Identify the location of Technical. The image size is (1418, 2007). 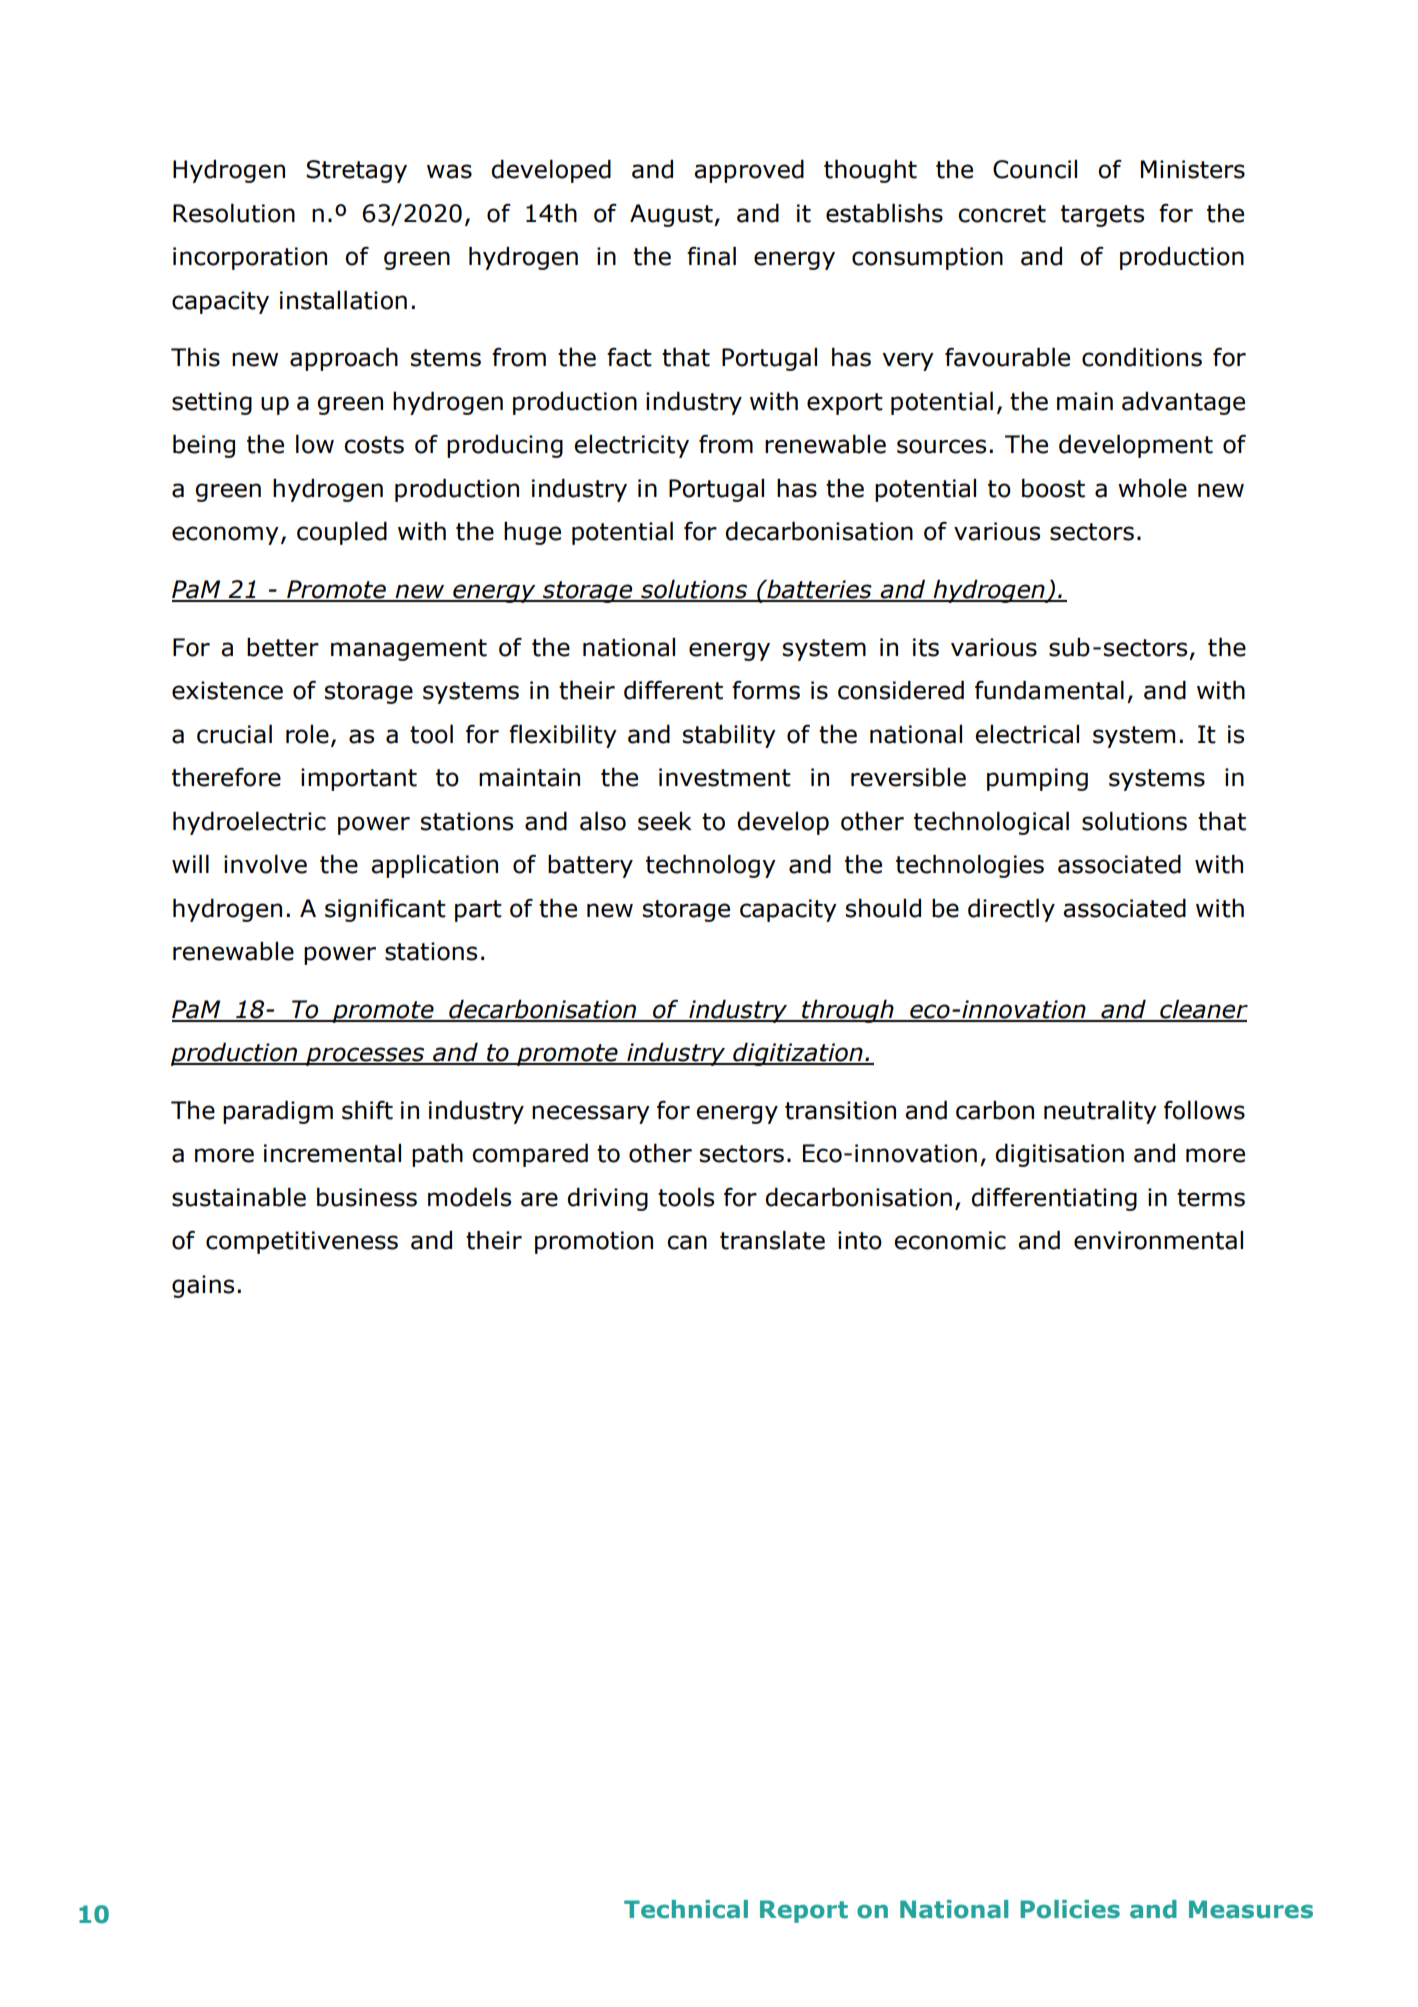
(686, 1909).
